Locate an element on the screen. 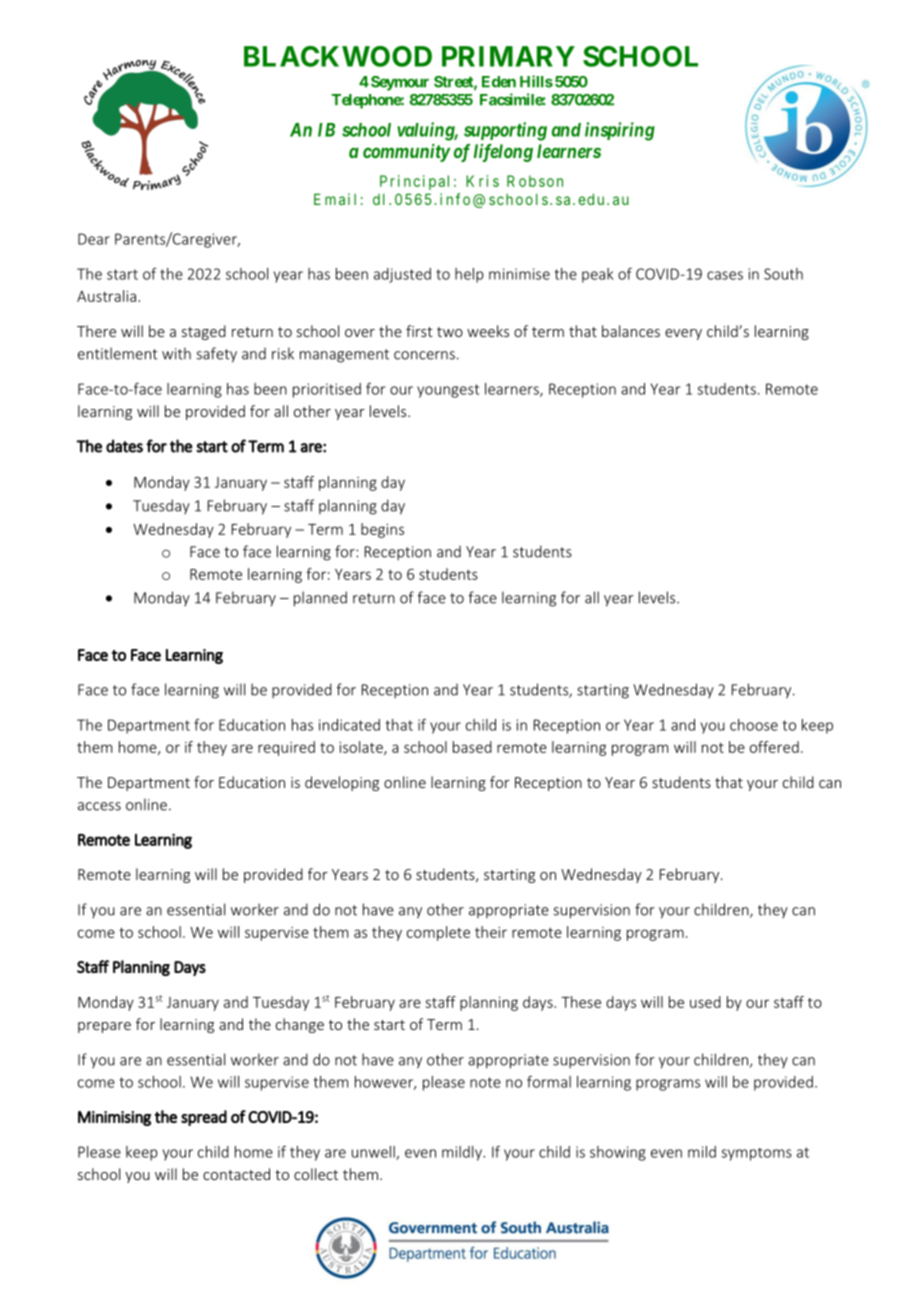  dates is located at coordinates (124, 446).
